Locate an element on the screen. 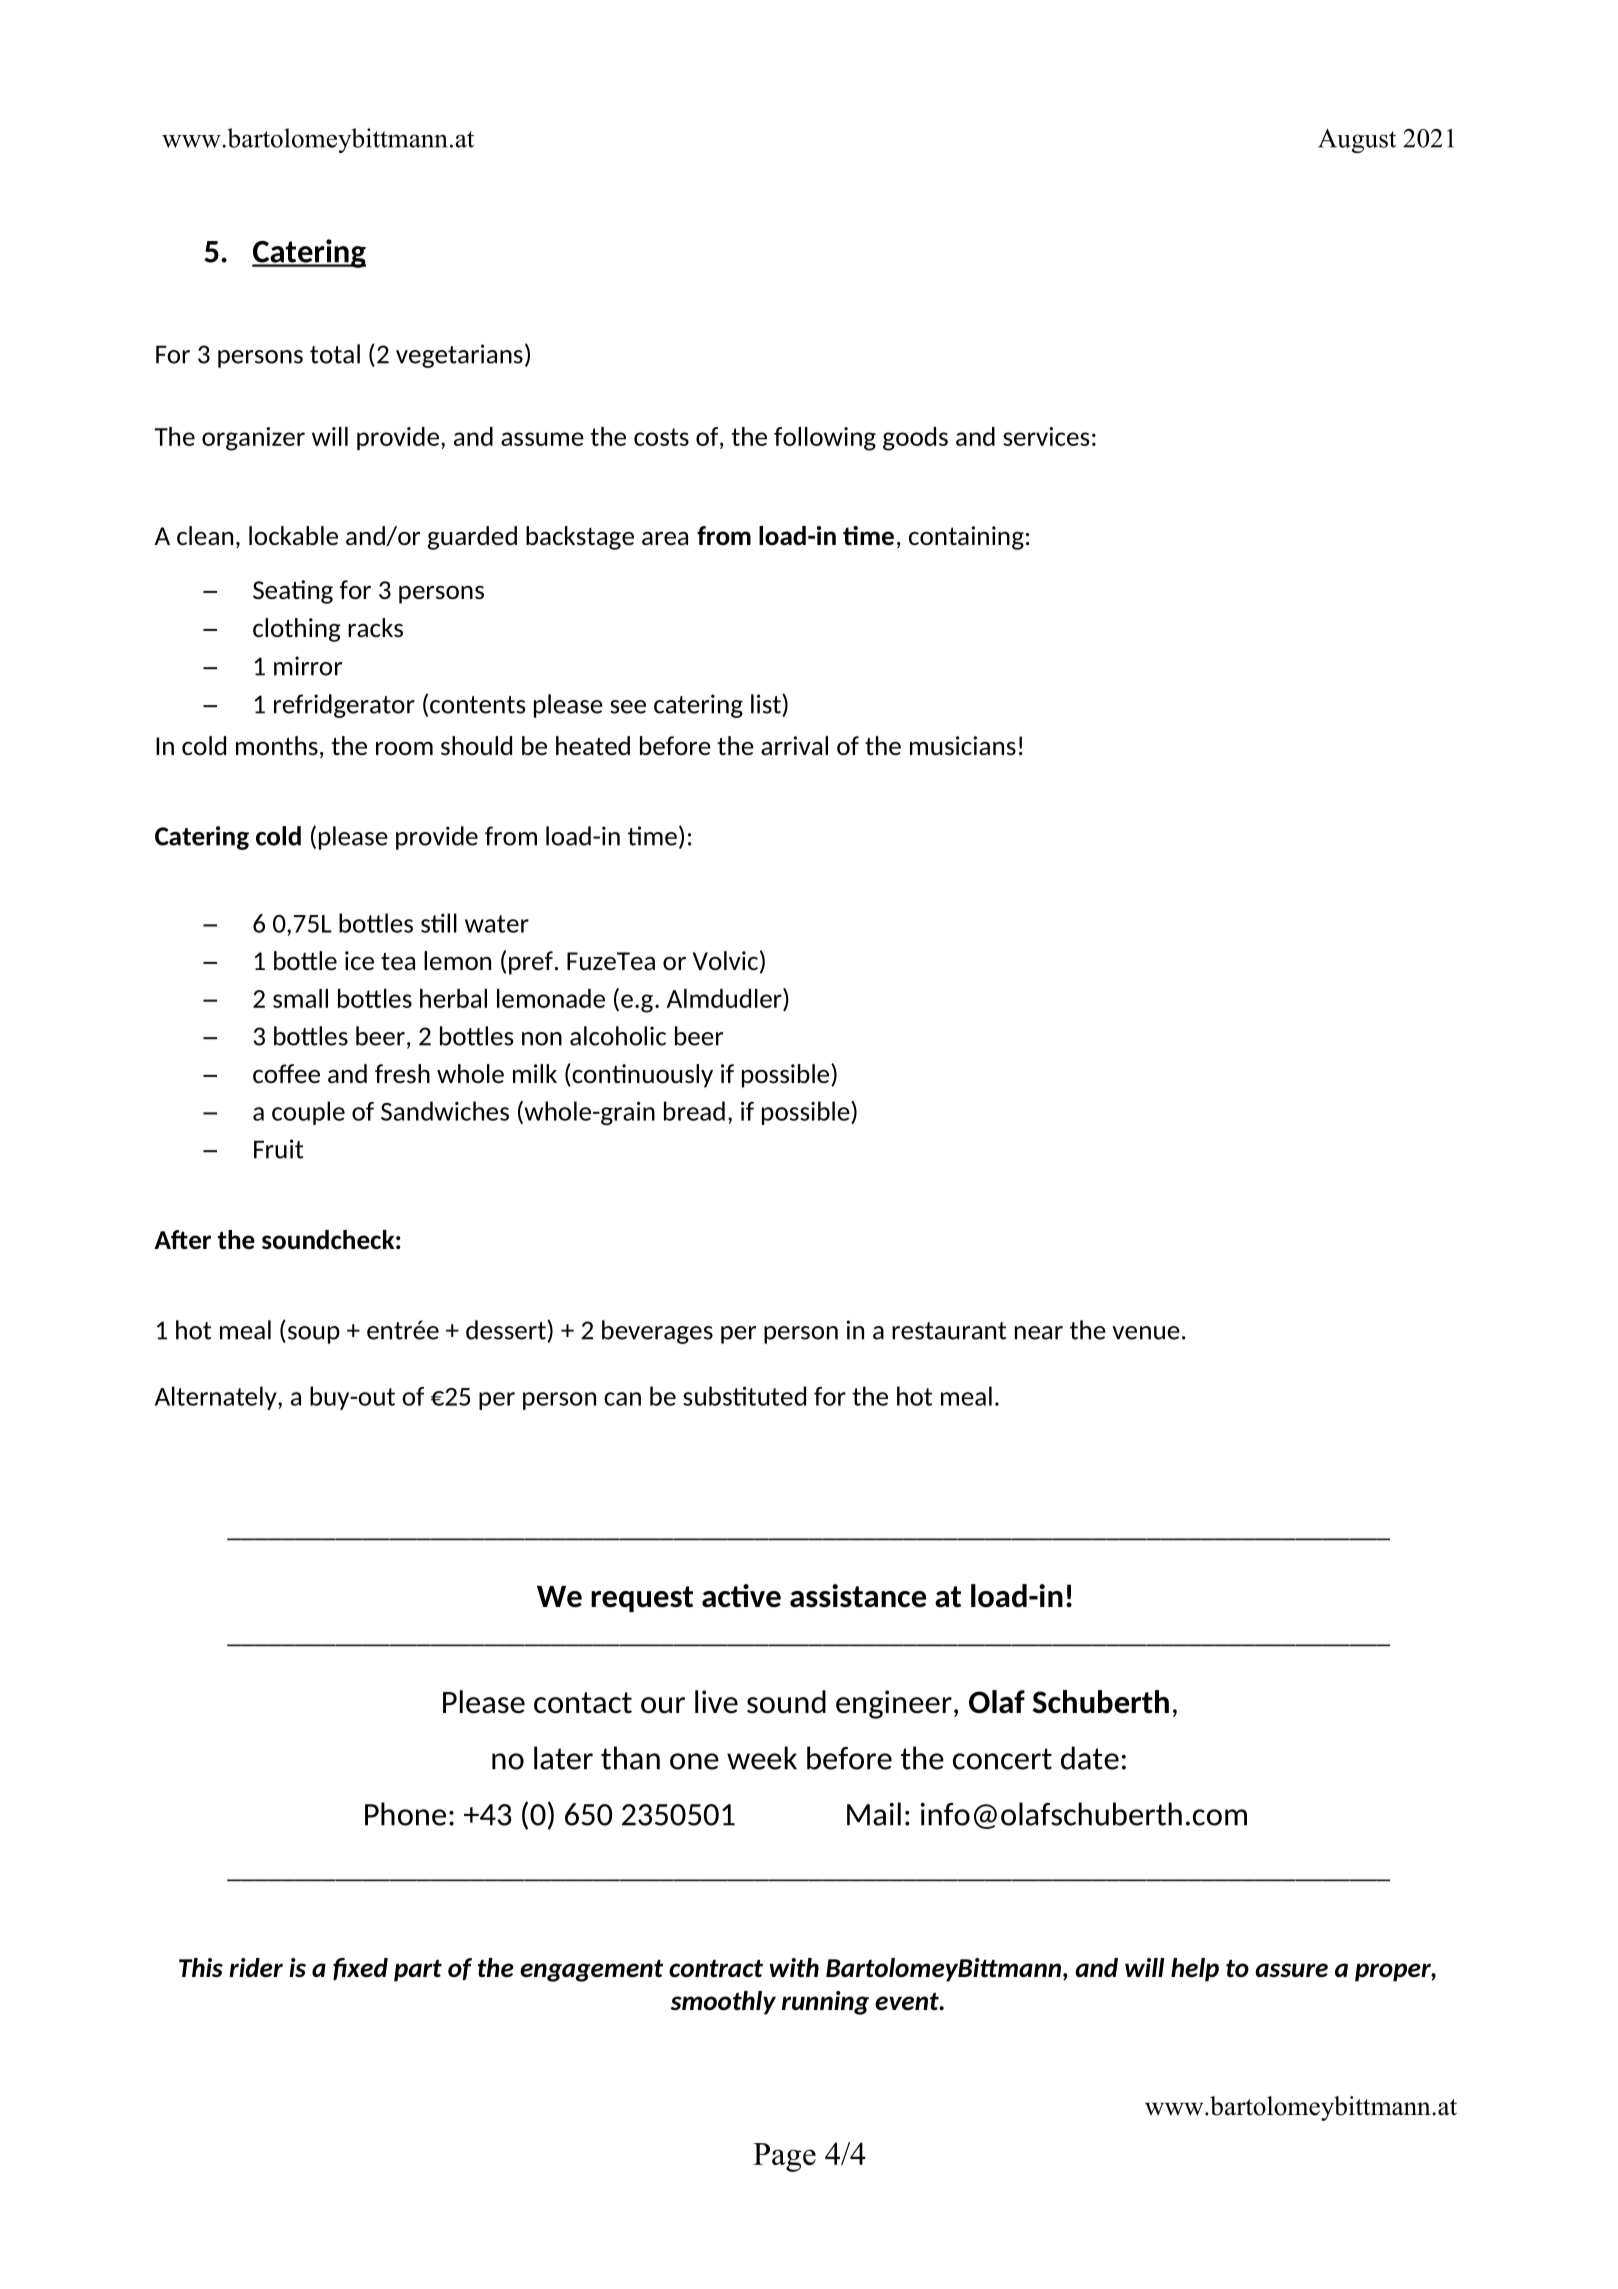 This screenshot has width=1618, height=2289. August is located at coordinates (1357, 141).
